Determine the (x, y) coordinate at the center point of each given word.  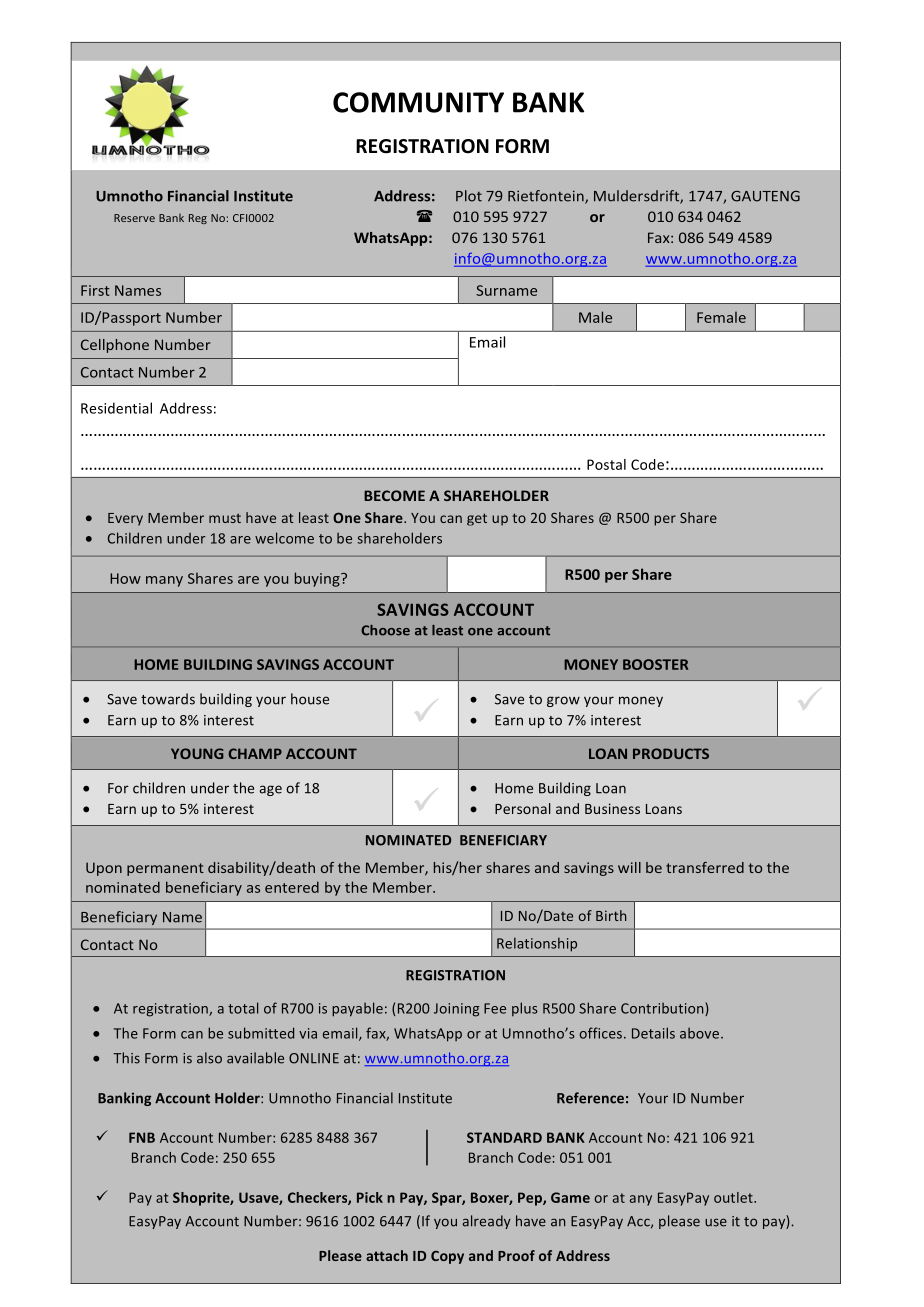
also (209, 1058)
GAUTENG (765, 196)
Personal (523, 808)
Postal (606, 464)
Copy (447, 1257)
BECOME (394, 495)
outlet (734, 1197)
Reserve (134, 218)
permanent (165, 869)
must (225, 518)
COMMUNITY (418, 102)
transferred (705, 867)
